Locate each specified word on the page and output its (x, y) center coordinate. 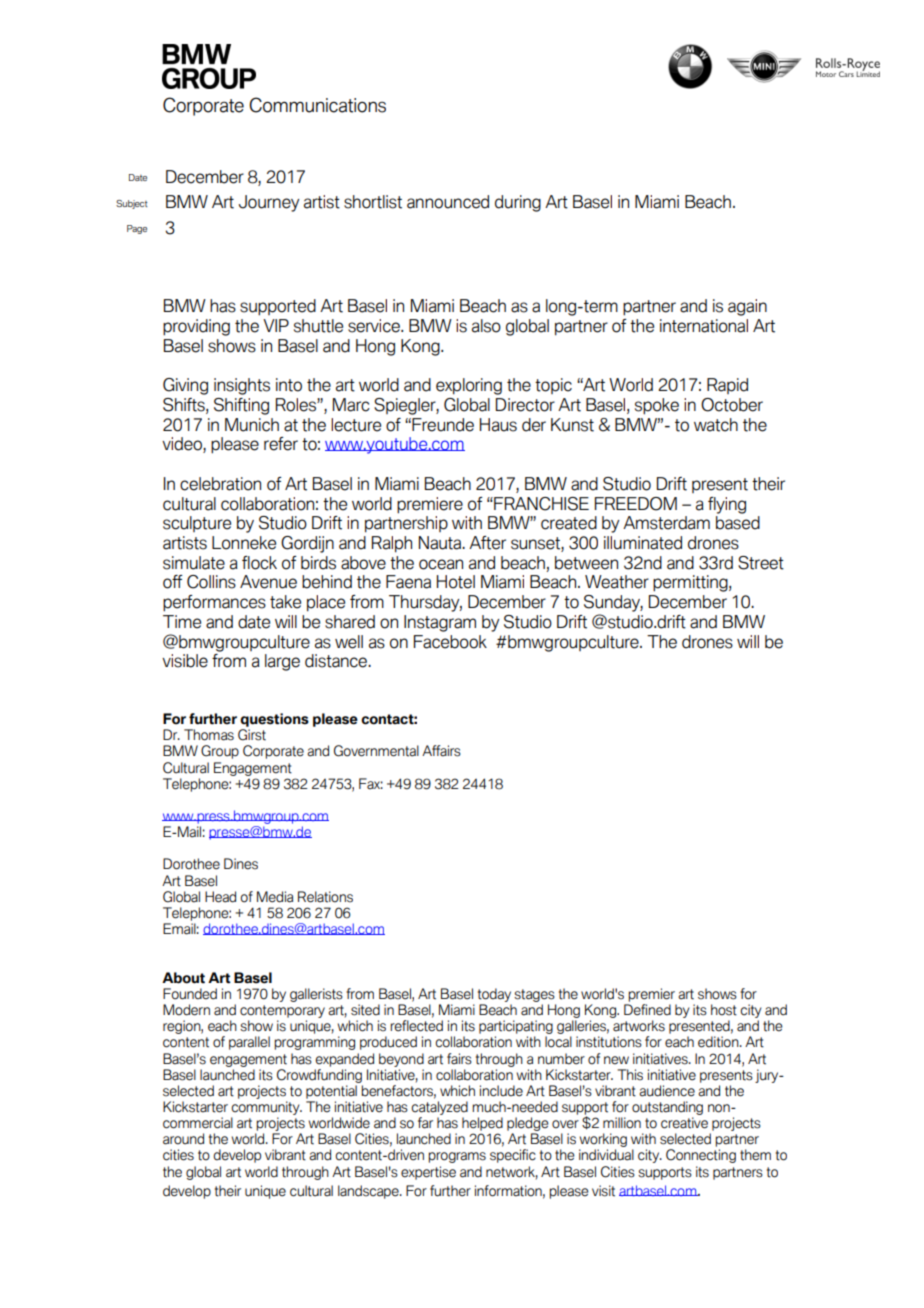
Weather (617, 582)
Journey (269, 203)
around (183, 1139)
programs (457, 1157)
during (518, 203)
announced (448, 202)
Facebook (450, 642)
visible (185, 661)
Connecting (701, 1156)
